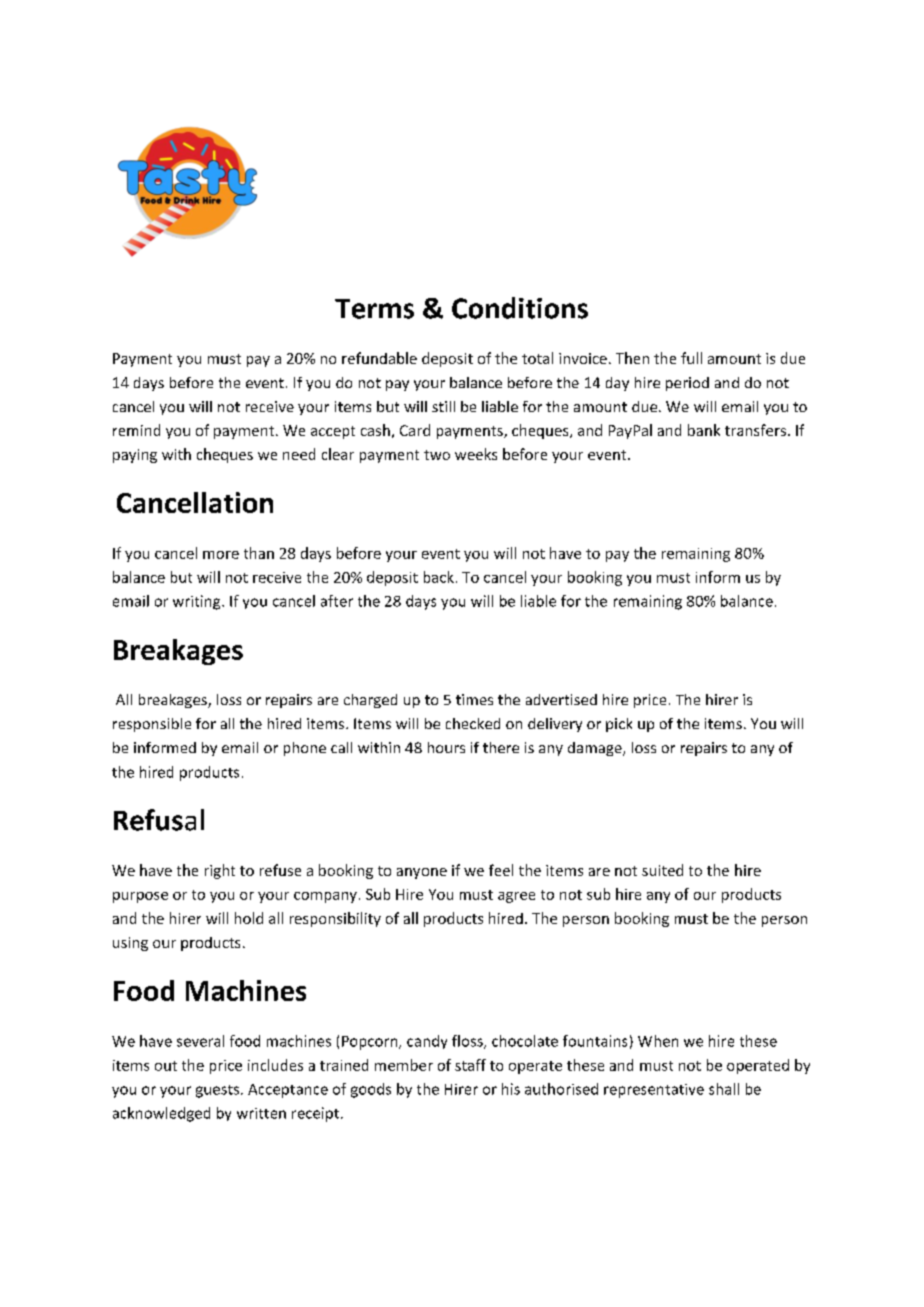 This page has height=1307, width=924. What do you see at coordinates (379, 358) in the page?
I see `refundable` at bounding box center [379, 358].
